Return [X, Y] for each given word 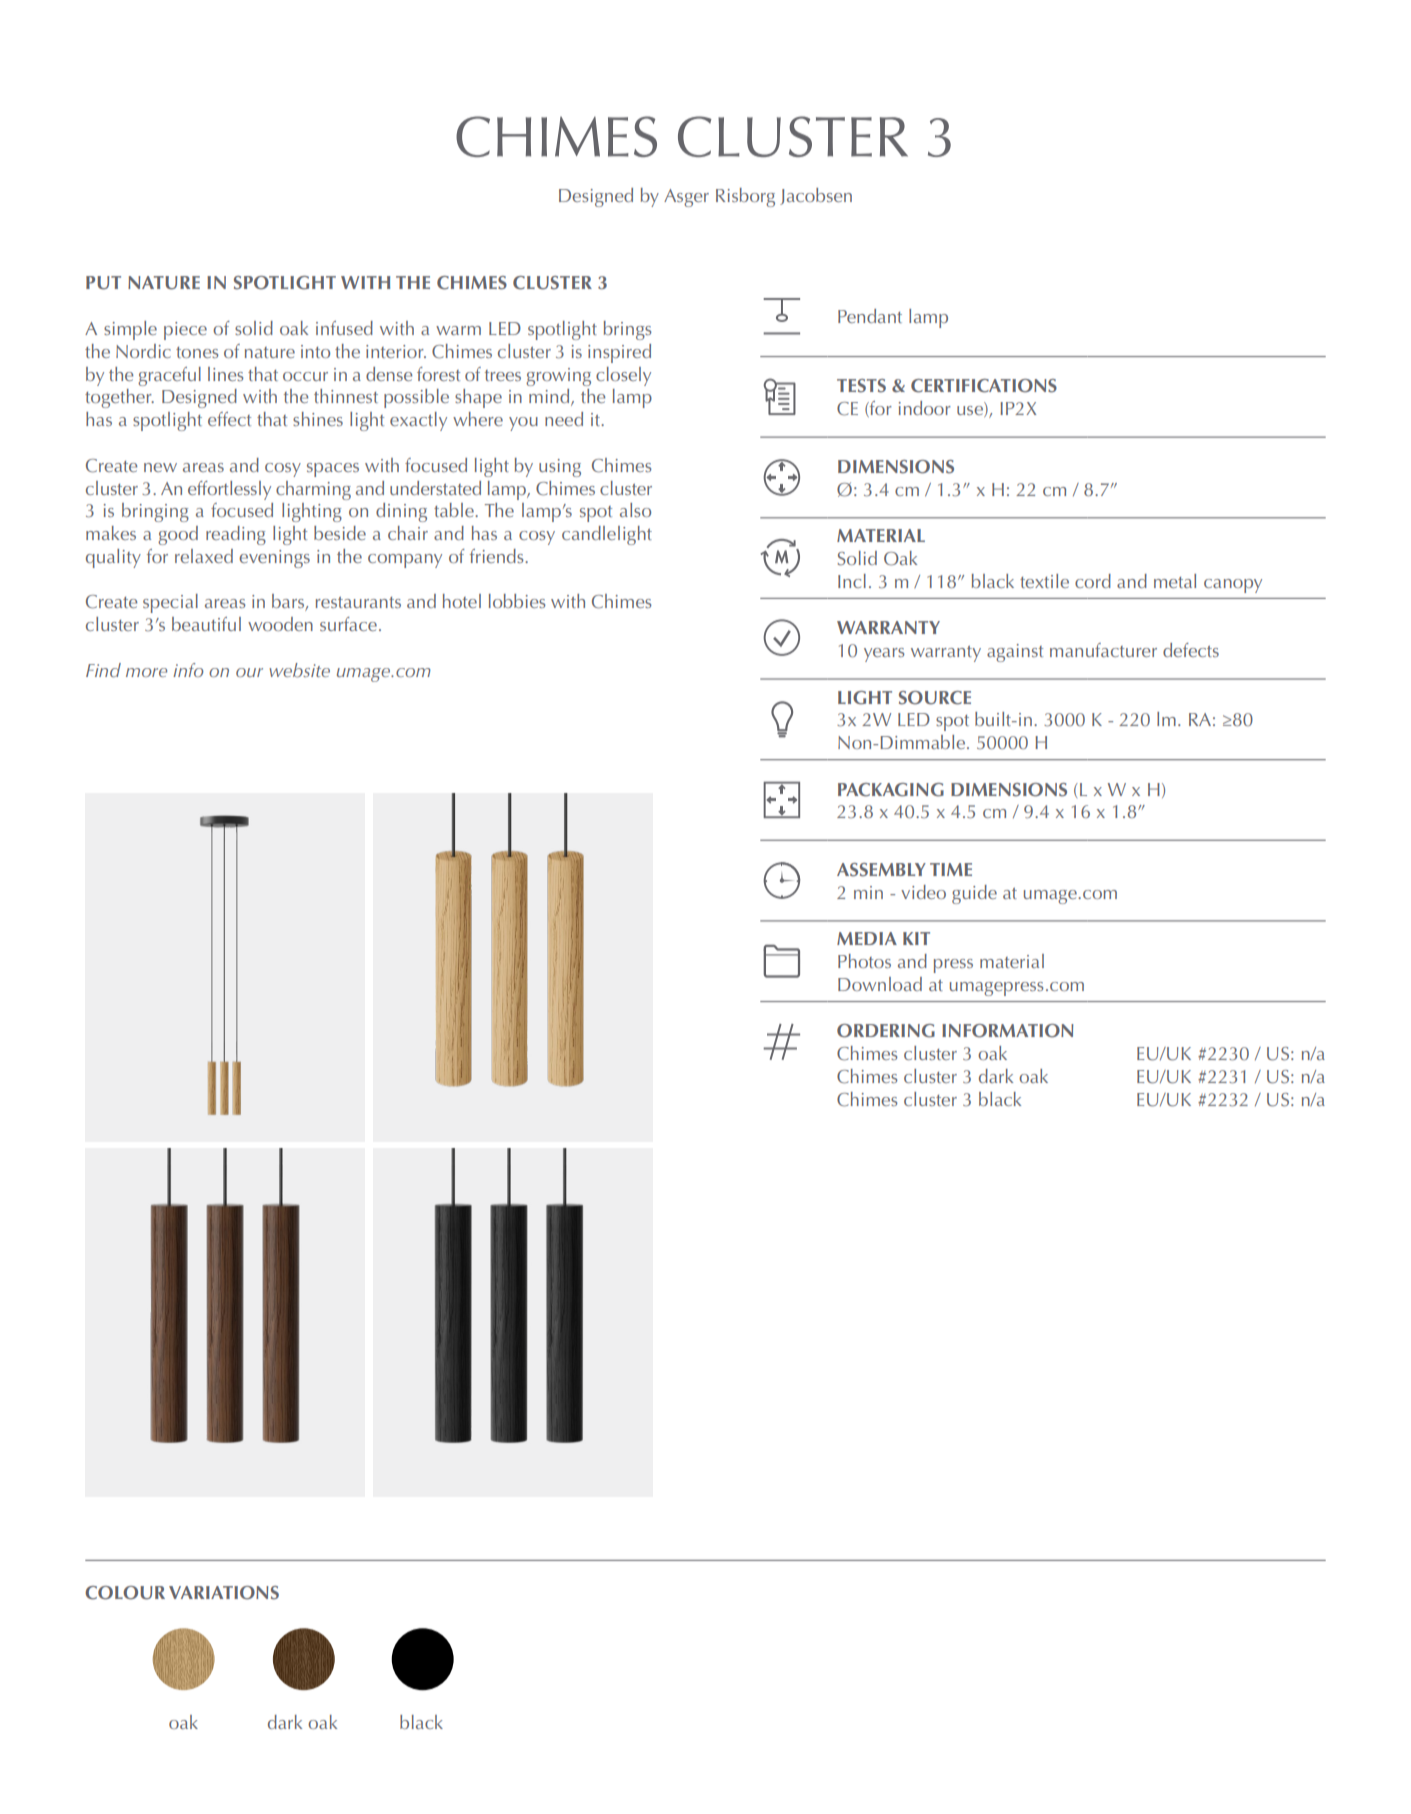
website [299, 670]
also [635, 510]
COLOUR [125, 1593]
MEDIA [867, 938]
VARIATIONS [224, 1593]
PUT [103, 283]
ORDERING [886, 1031]
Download [880, 984]
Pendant [870, 316]
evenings [274, 559]
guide [974, 894]
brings [628, 330]
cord [1093, 581]
